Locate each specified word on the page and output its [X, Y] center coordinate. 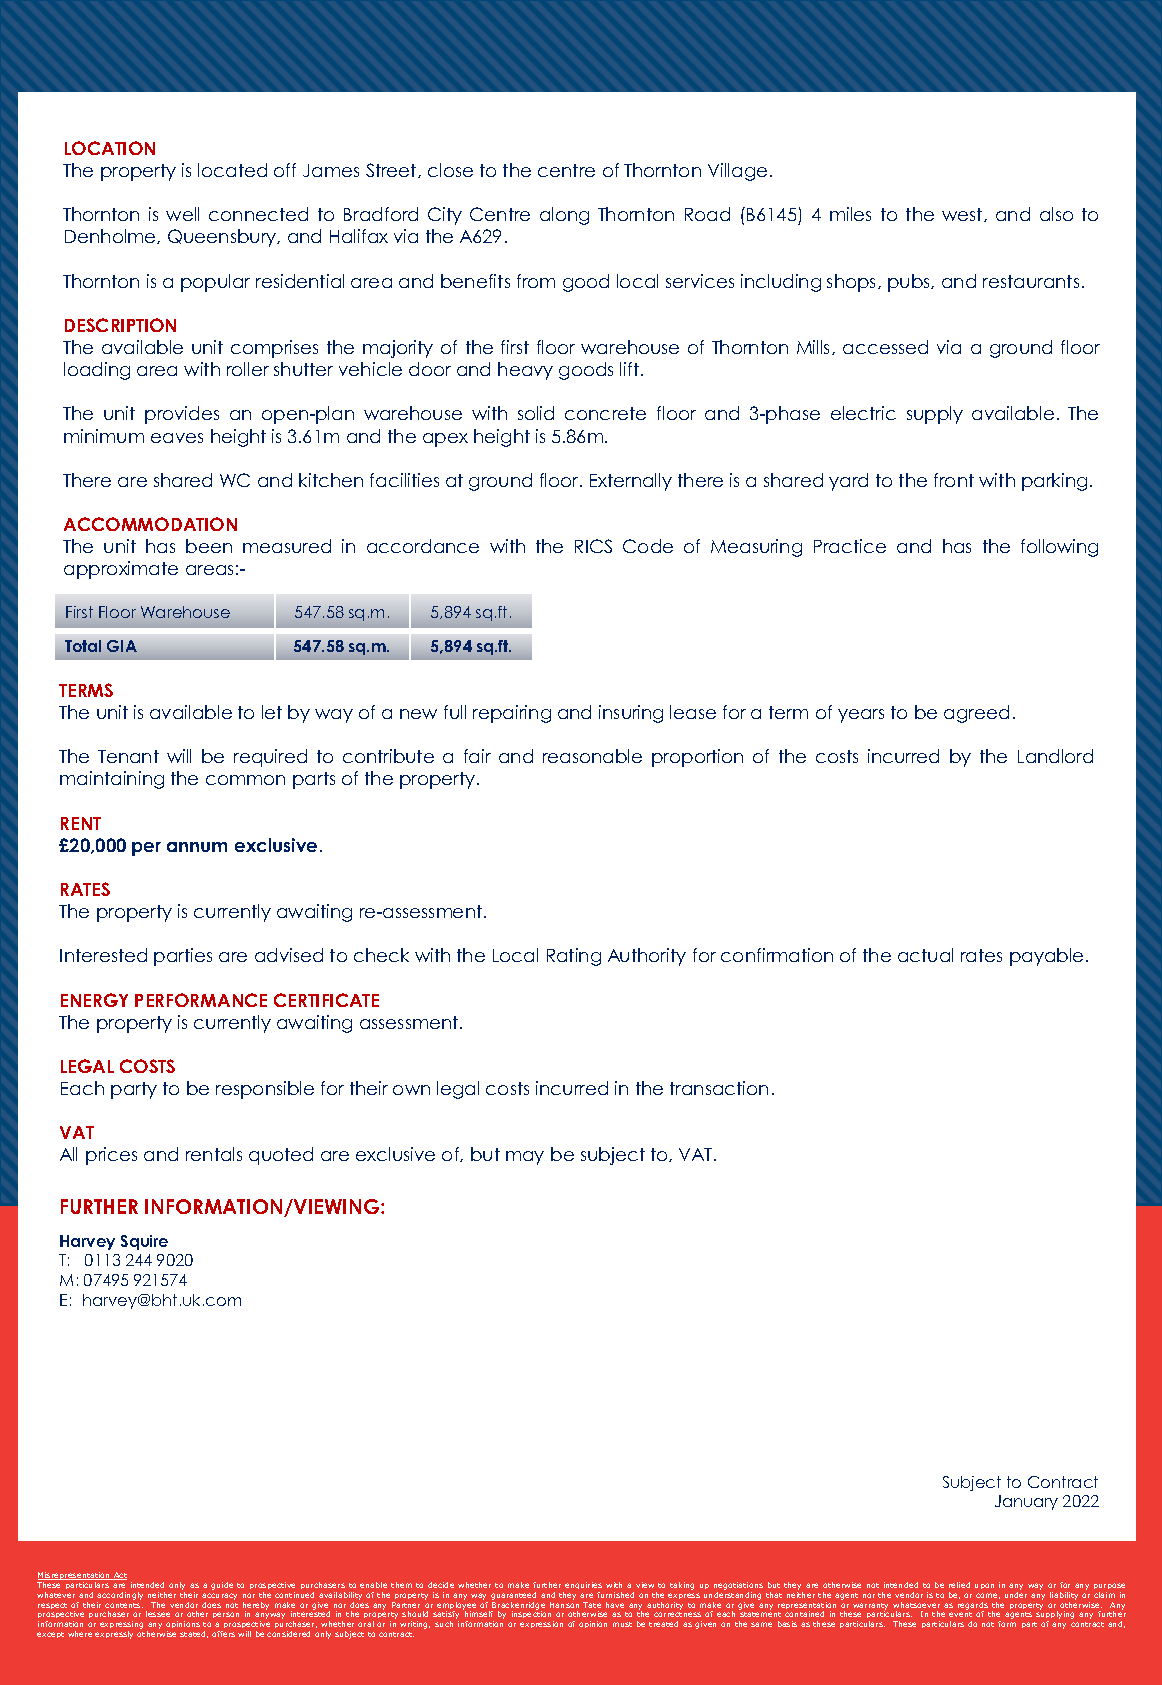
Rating [574, 957]
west [963, 215]
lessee [158, 1614]
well [182, 214]
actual [925, 955]
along [564, 216]
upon [984, 1586]
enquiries [583, 1585]
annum [197, 847]
